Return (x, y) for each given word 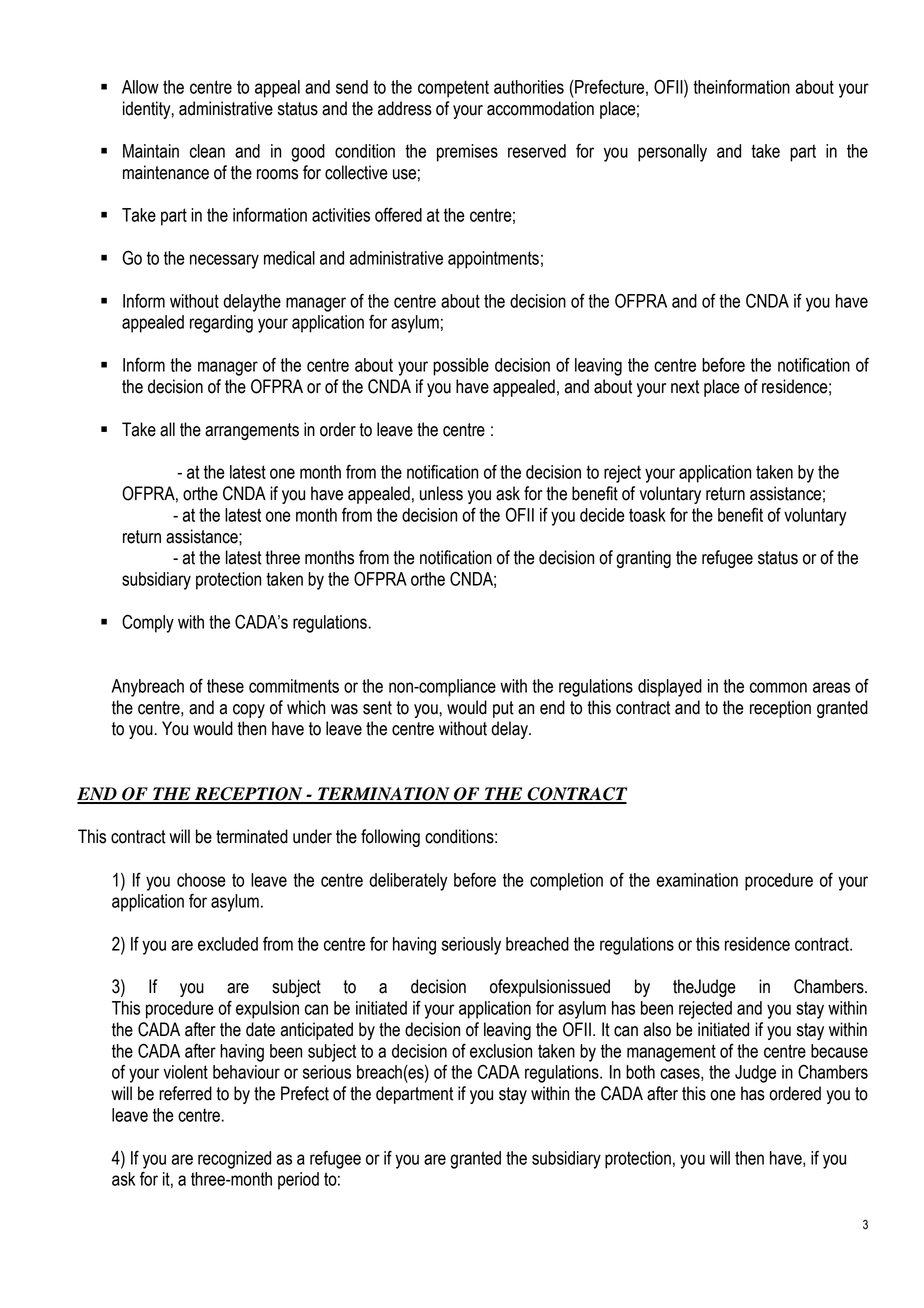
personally (672, 153)
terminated (252, 836)
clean (207, 151)
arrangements (252, 431)
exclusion (501, 1051)
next (685, 387)
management (671, 1053)
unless (441, 493)
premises (467, 153)
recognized (234, 1160)
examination (697, 880)
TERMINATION (384, 795)
